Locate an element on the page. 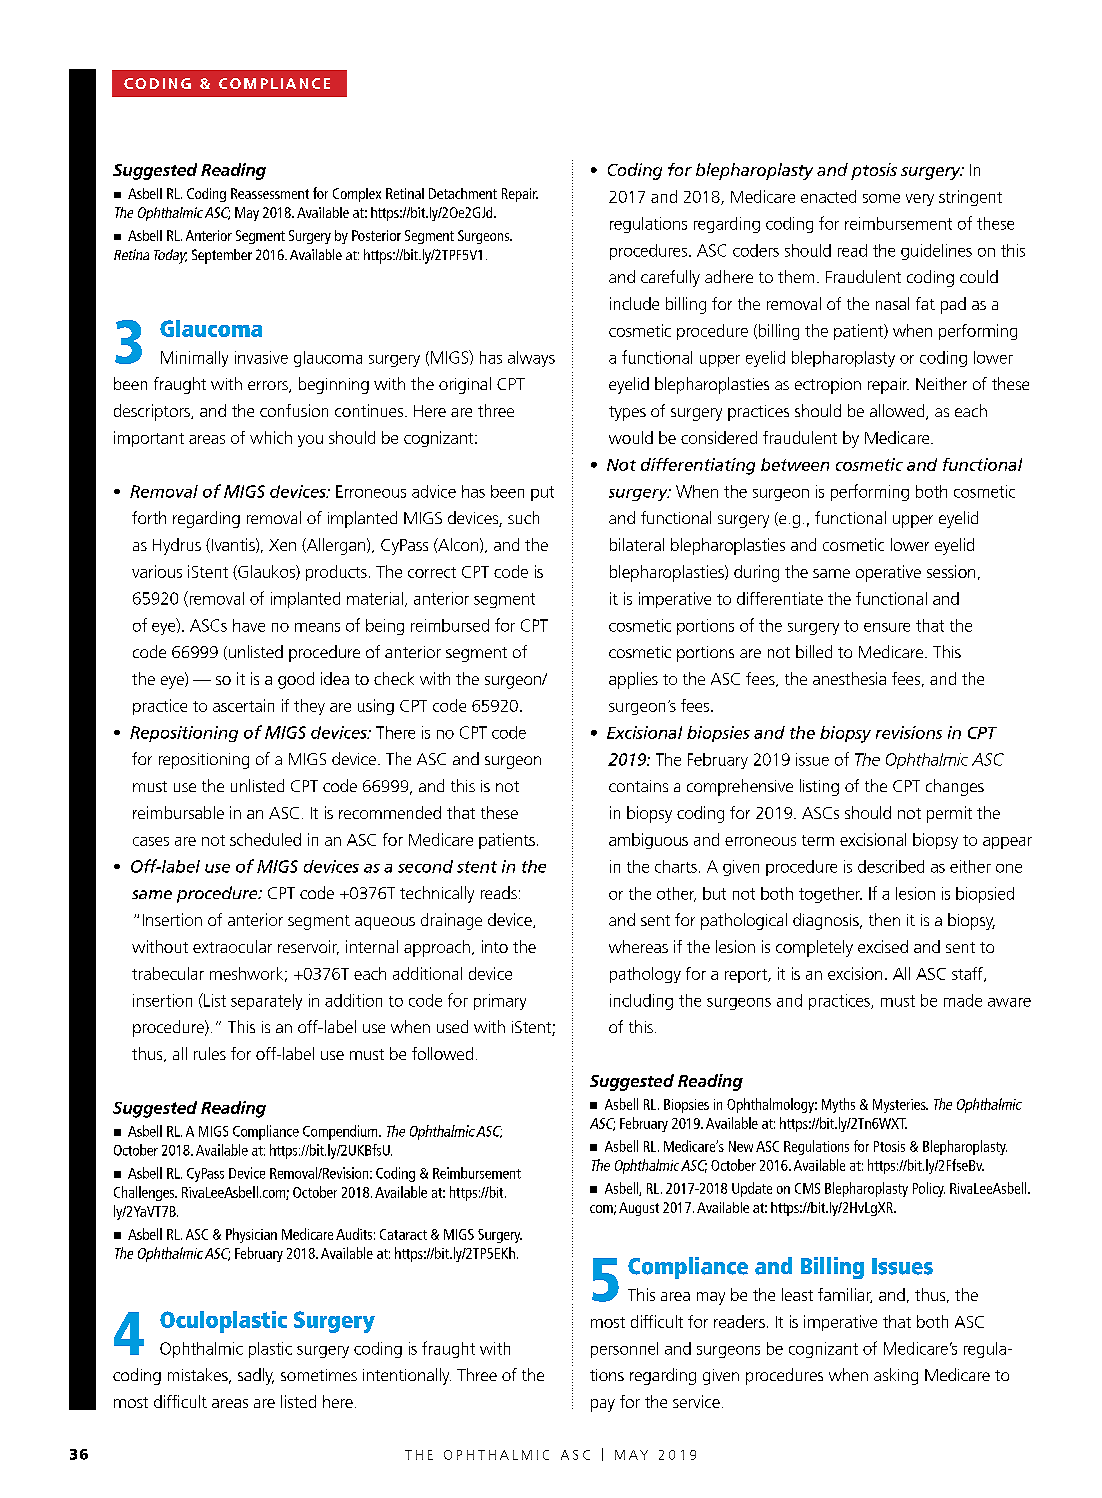  carefully is located at coordinates (670, 278).
